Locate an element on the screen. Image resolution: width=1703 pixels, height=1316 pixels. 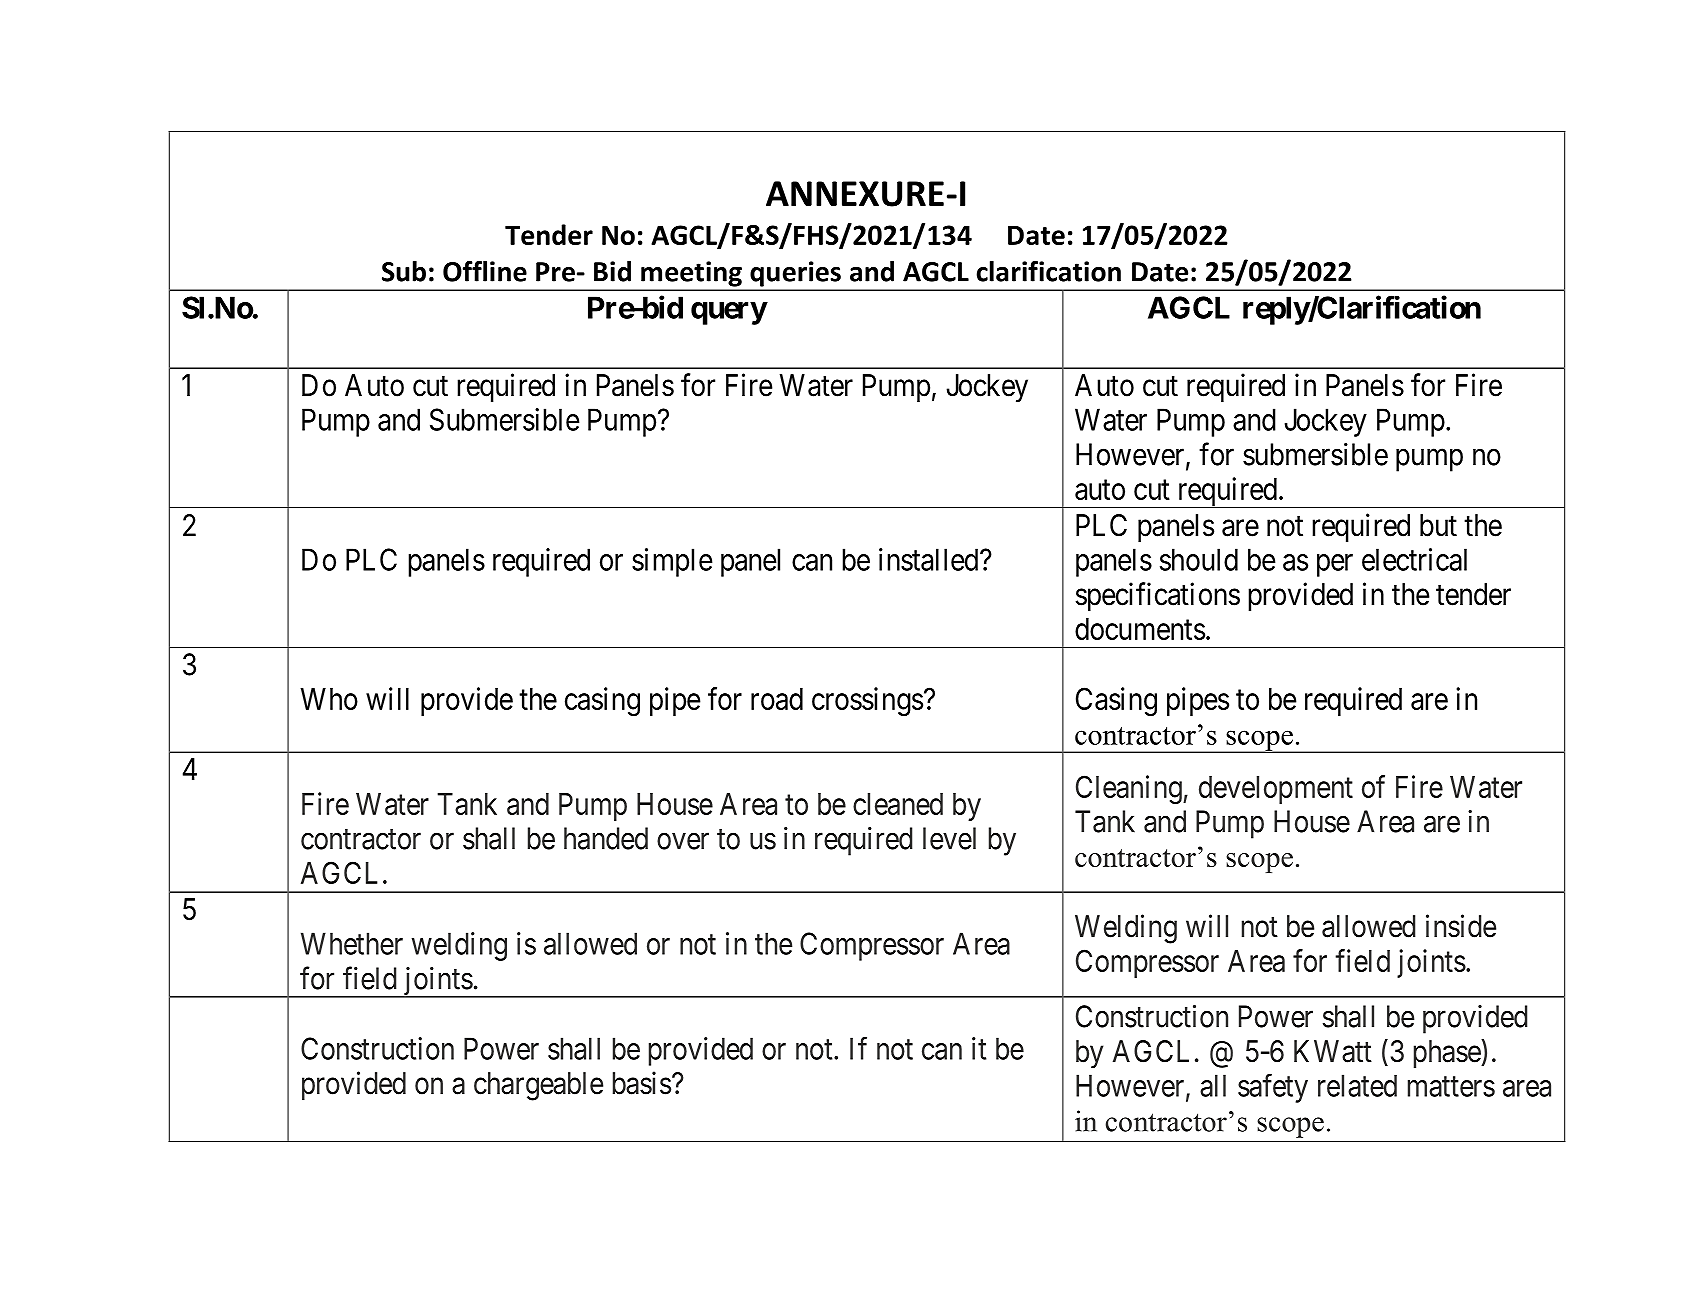
Offline is located at coordinates (485, 271).
